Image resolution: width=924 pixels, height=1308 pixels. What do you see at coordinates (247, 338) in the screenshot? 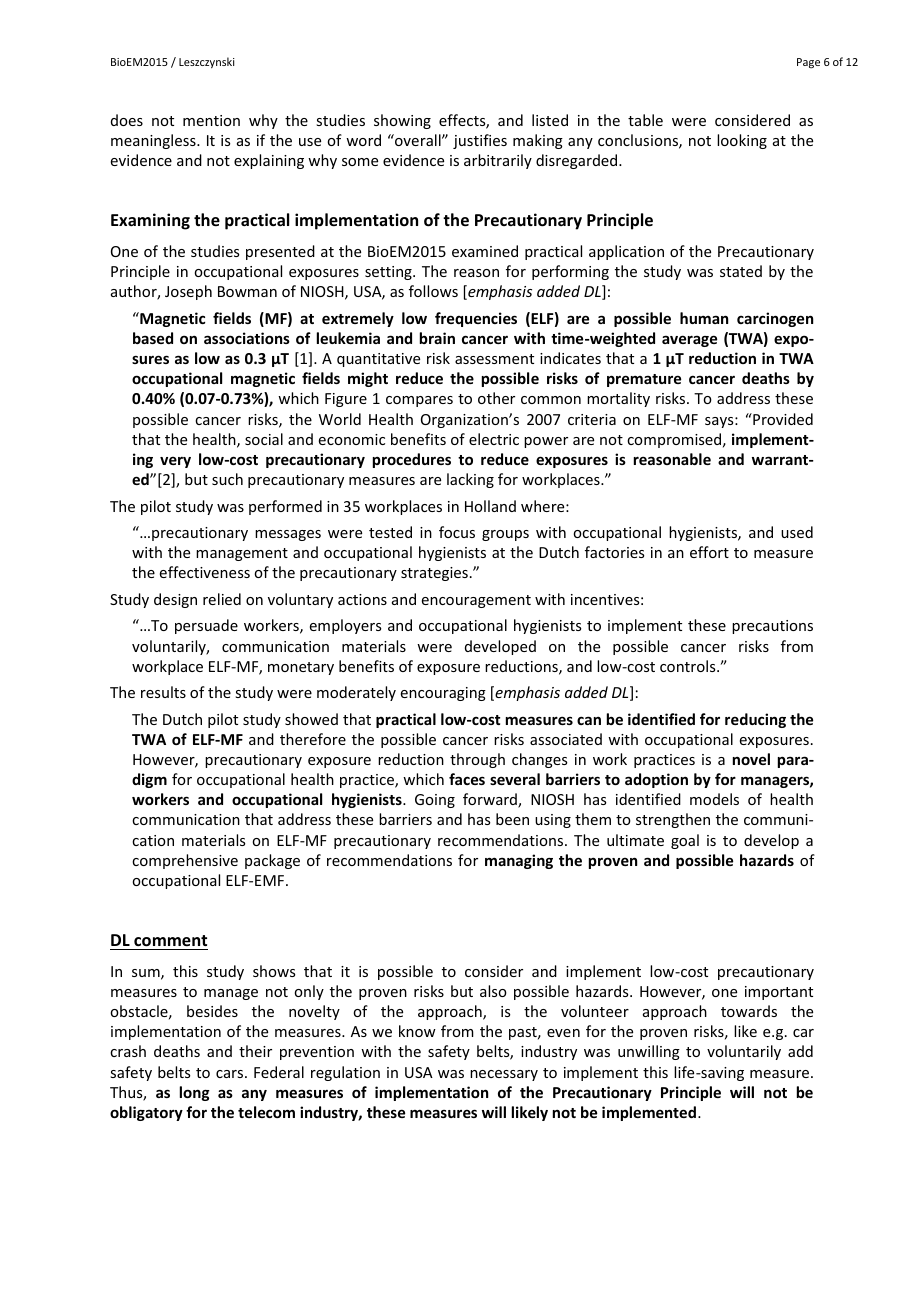
I see `associations` at bounding box center [247, 338].
